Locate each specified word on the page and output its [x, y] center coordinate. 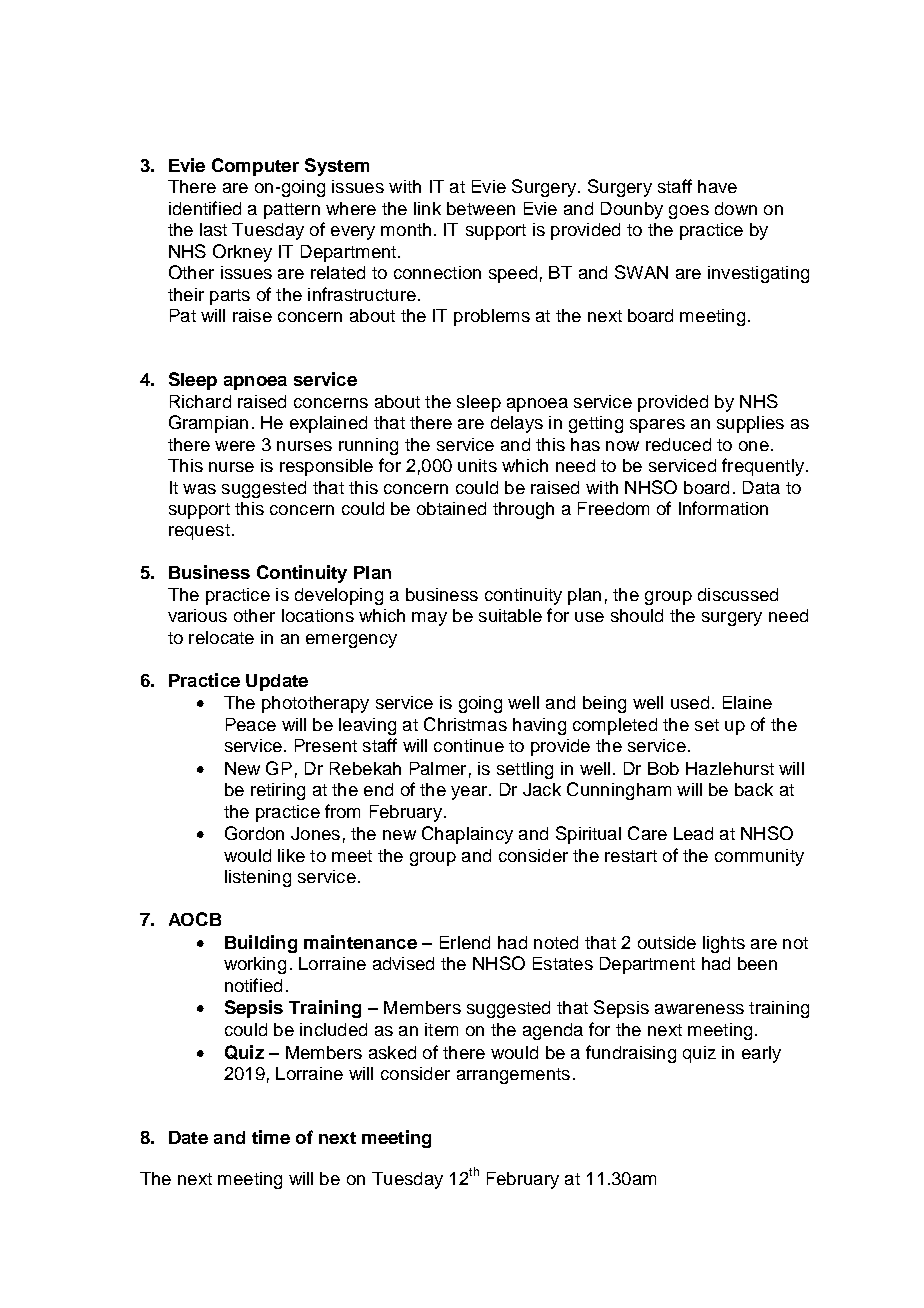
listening [258, 878]
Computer [255, 167]
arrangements [513, 1076]
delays [517, 424]
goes [689, 212]
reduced [678, 444]
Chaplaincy [467, 835]
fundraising [631, 1054]
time [271, 1137]
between [481, 208]
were [235, 446]
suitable [510, 615]
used [690, 702]
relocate [221, 637]
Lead [693, 833]
